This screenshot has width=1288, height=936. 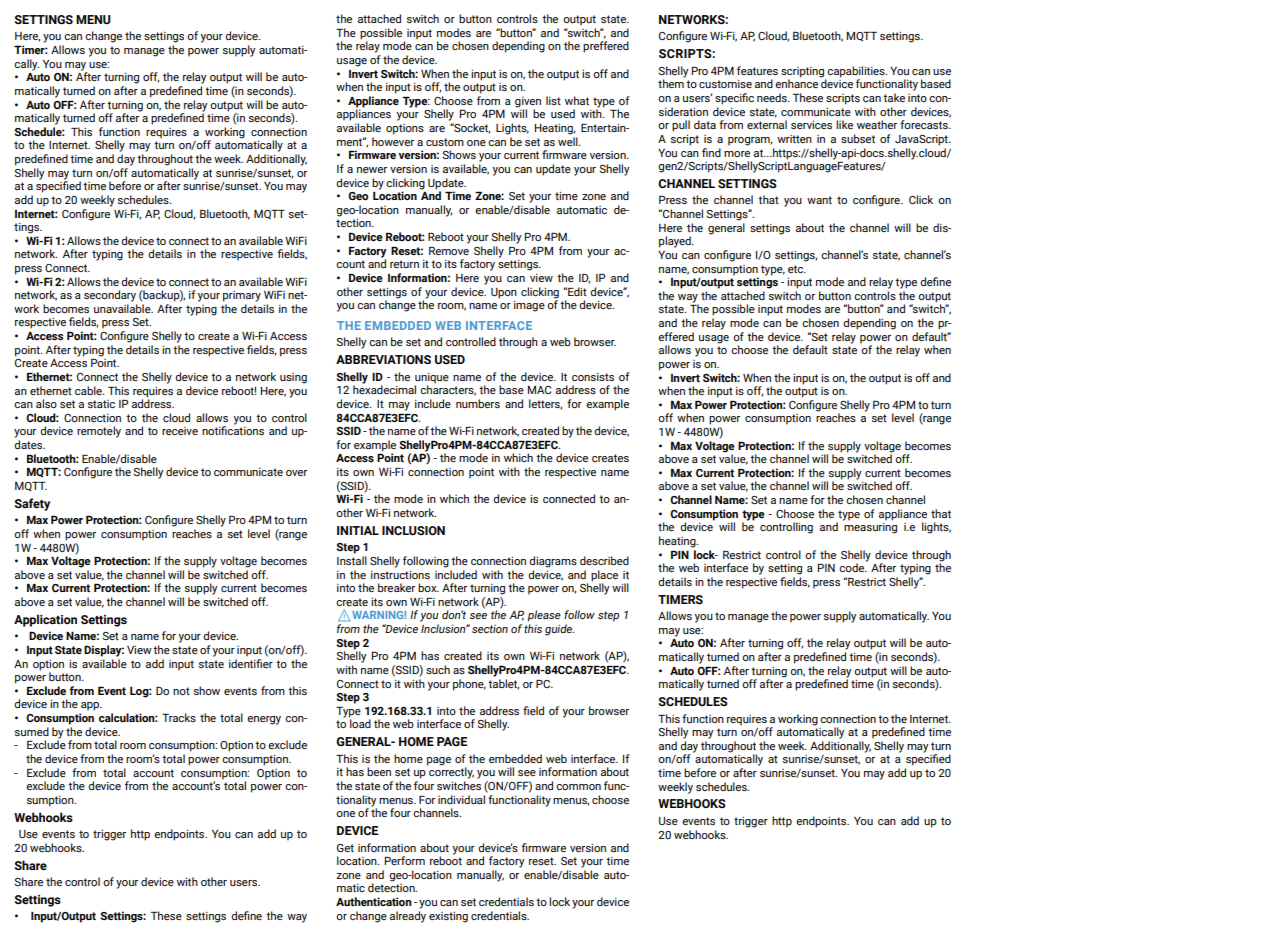 I want to click on etc, so click(x=797, y=269).
